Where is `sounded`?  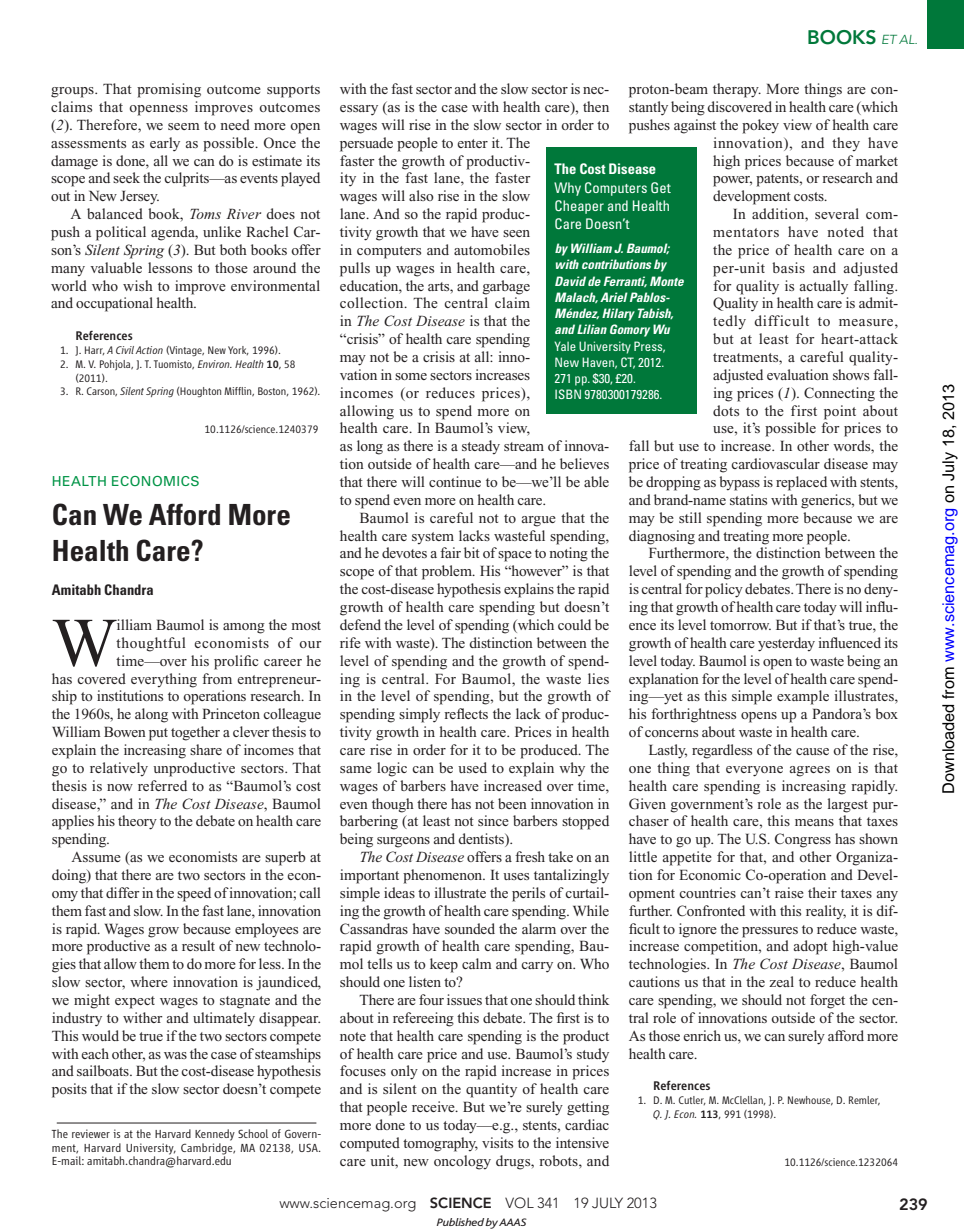
sounded is located at coordinates (470, 928).
